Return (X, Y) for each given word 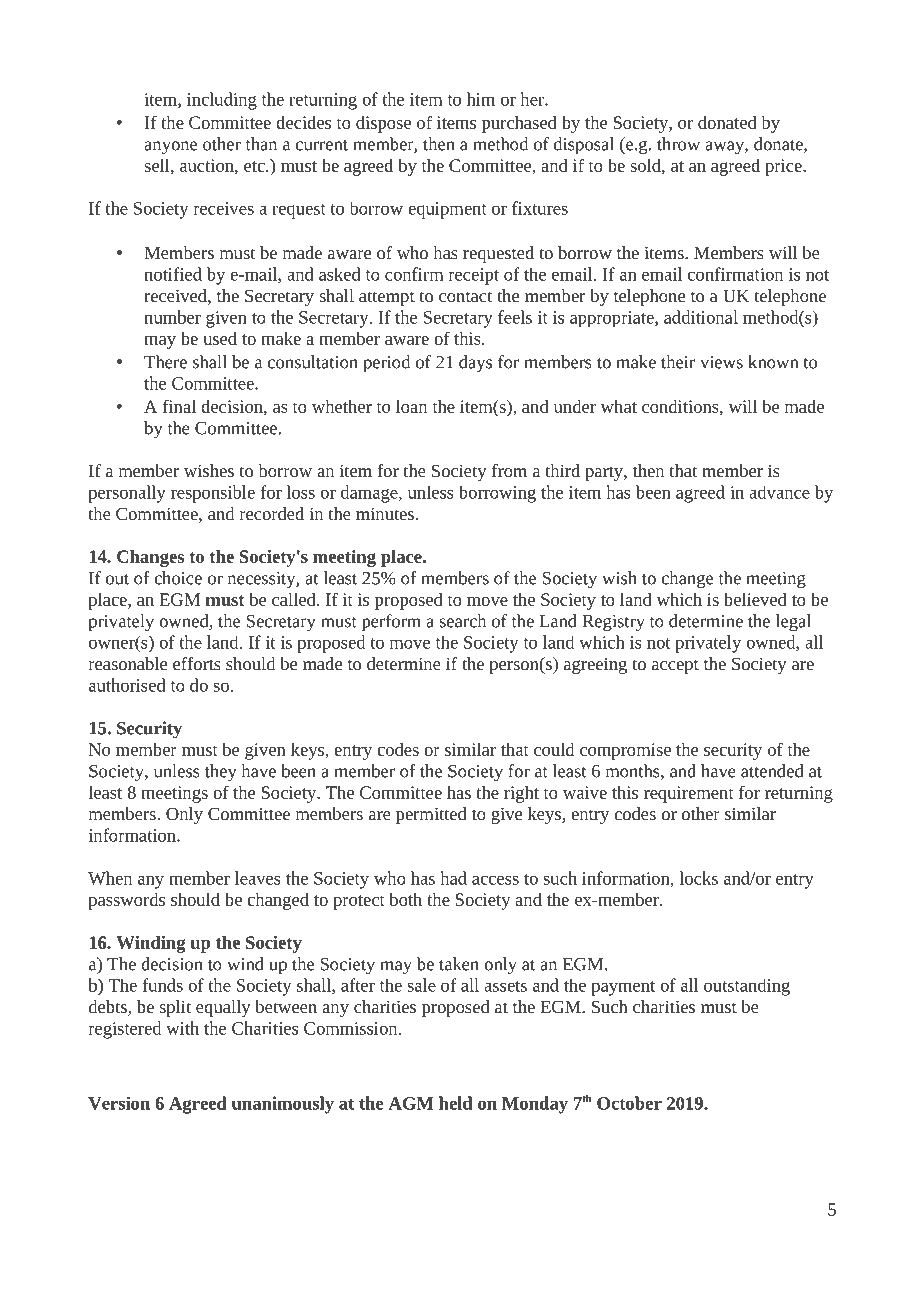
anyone (170, 148)
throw (678, 144)
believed (755, 599)
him (481, 99)
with (182, 1028)
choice (178, 578)
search (462, 621)
